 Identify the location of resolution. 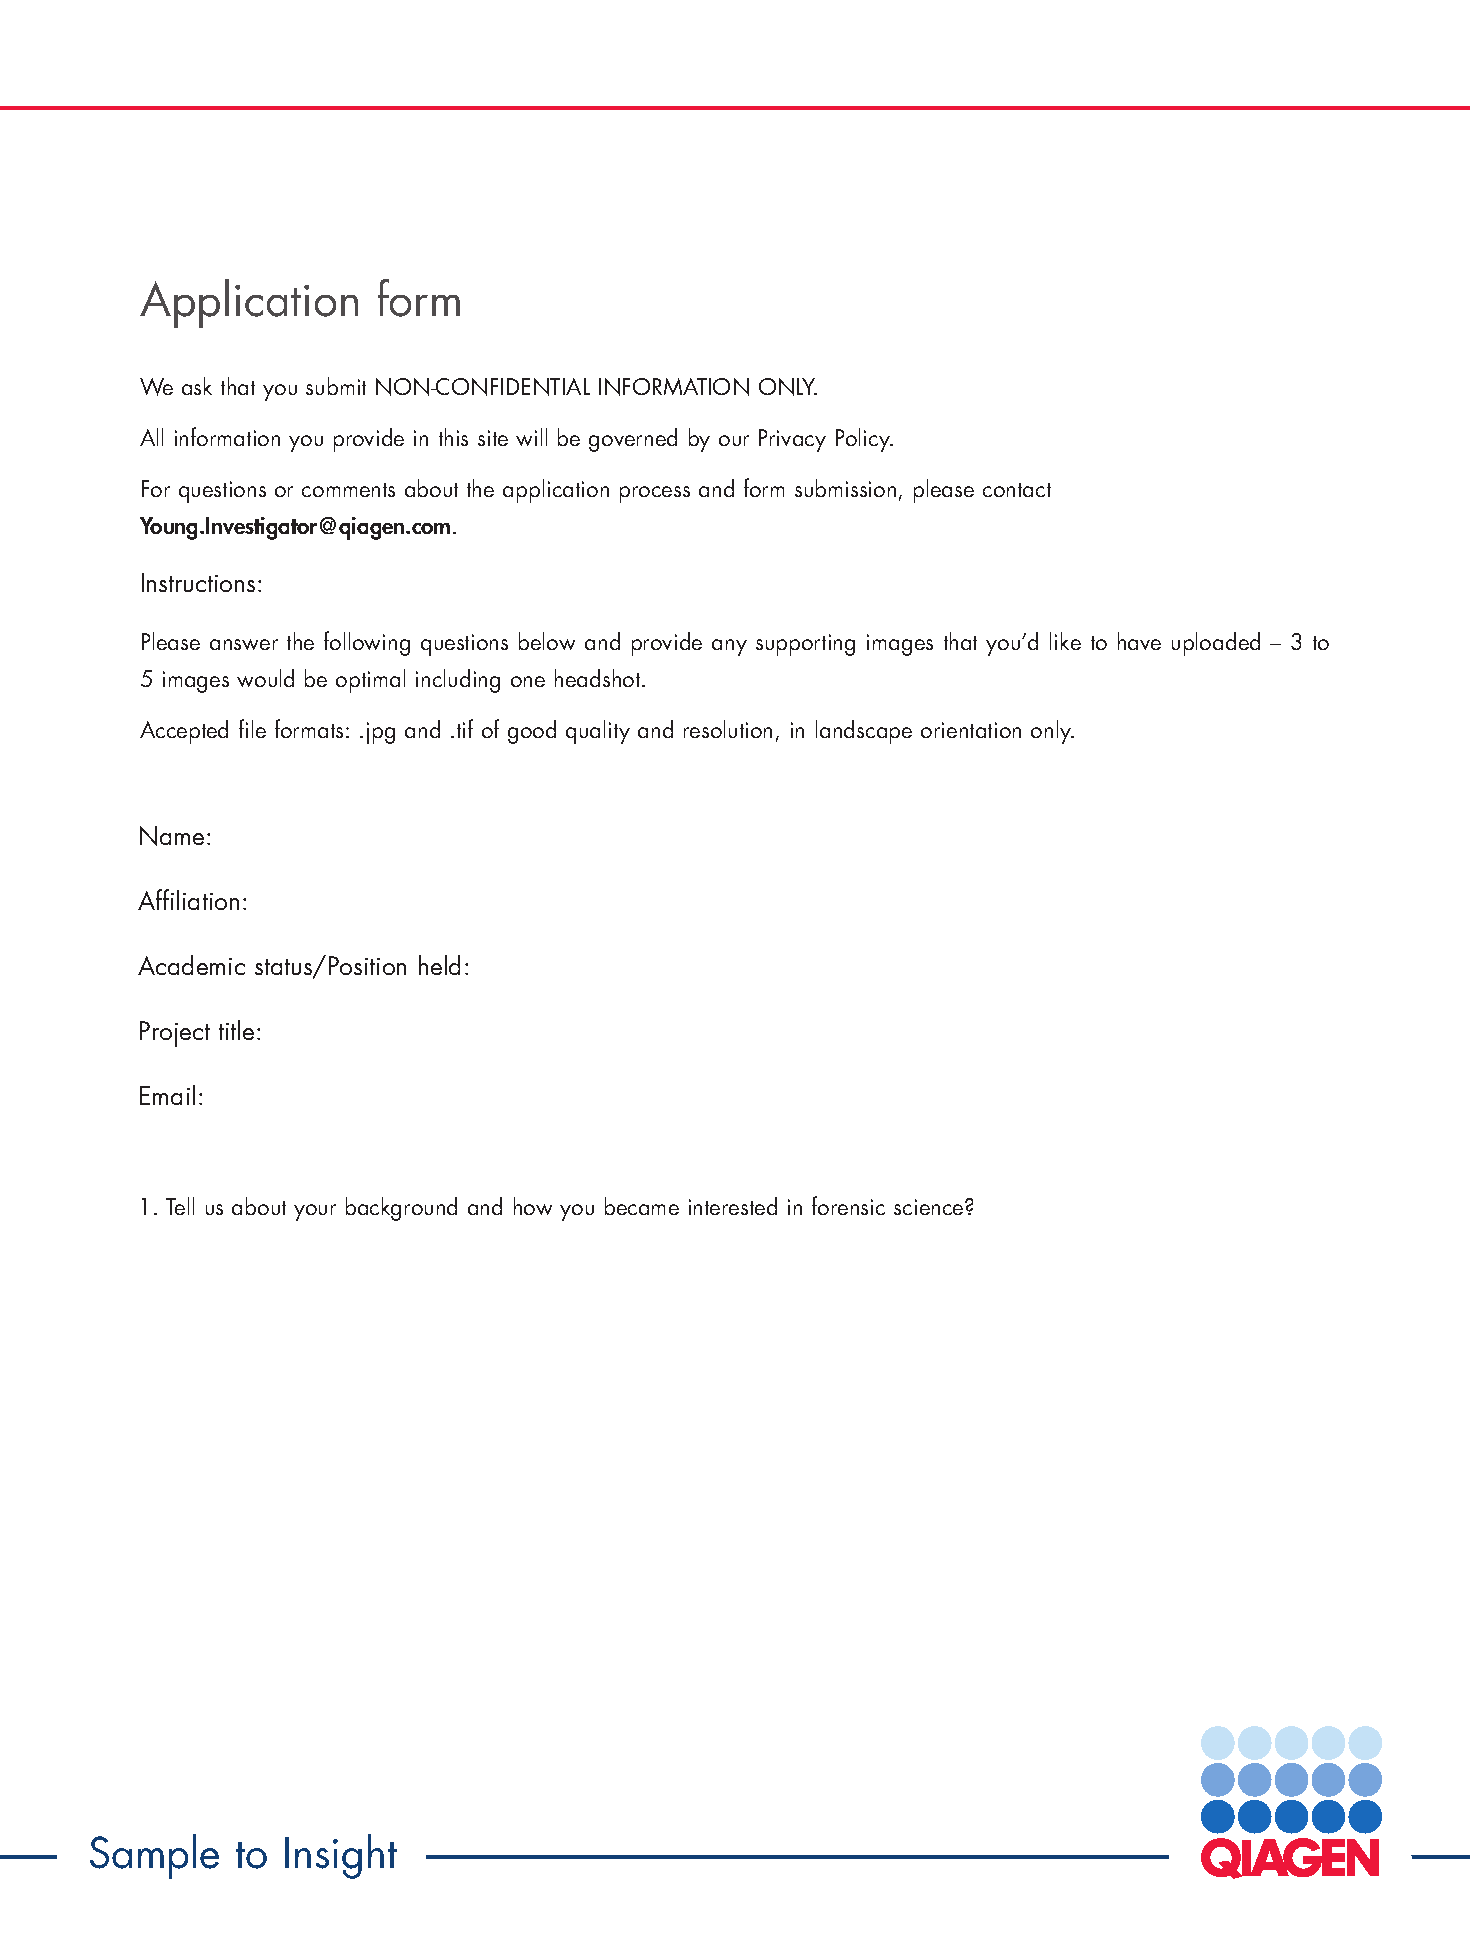
(728, 729).
